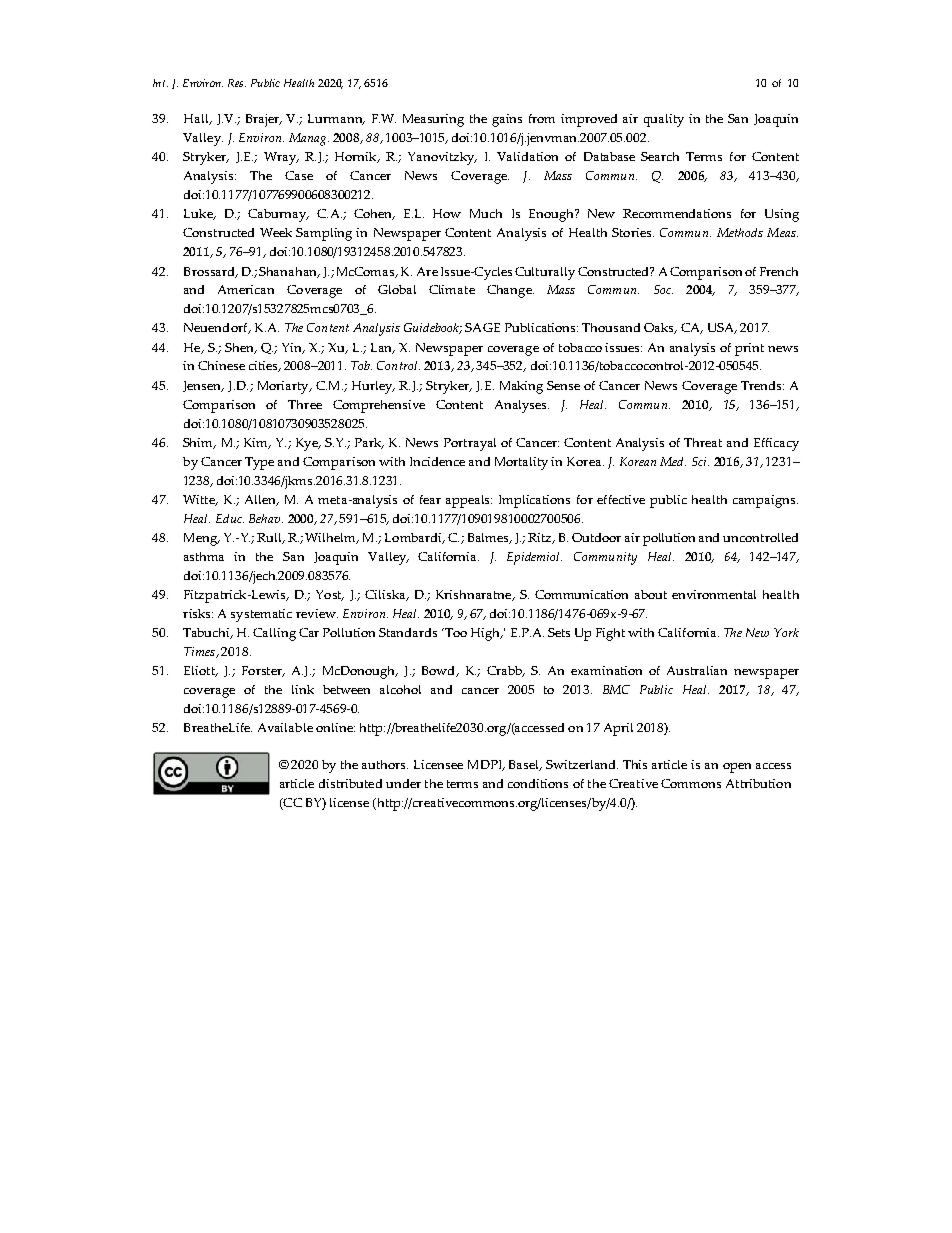 This screenshot has width=952, height=1233. I want to click on Threat, so click(703, 442).
